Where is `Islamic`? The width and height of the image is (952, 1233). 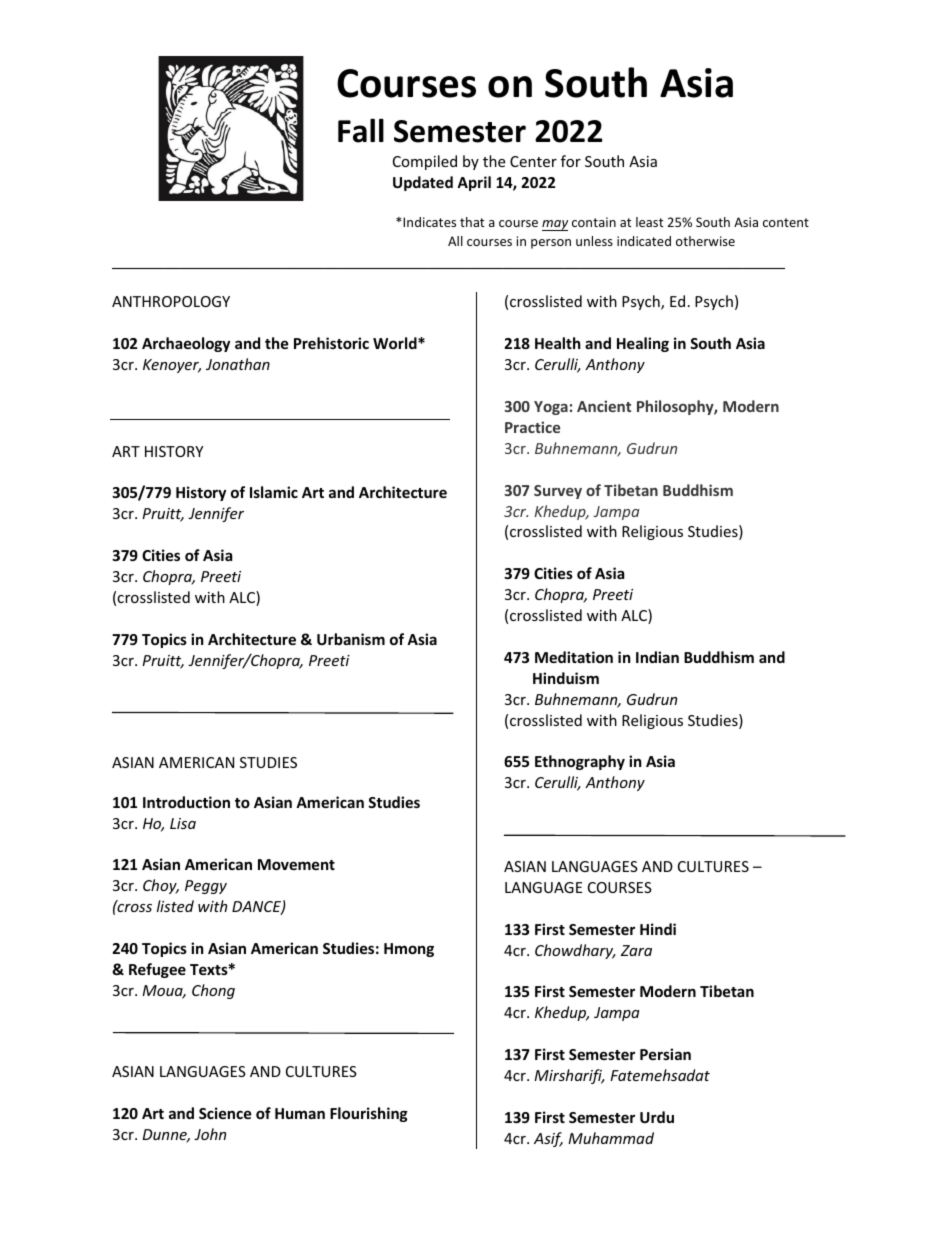
Islamic is located at coordinates (274, 492).
